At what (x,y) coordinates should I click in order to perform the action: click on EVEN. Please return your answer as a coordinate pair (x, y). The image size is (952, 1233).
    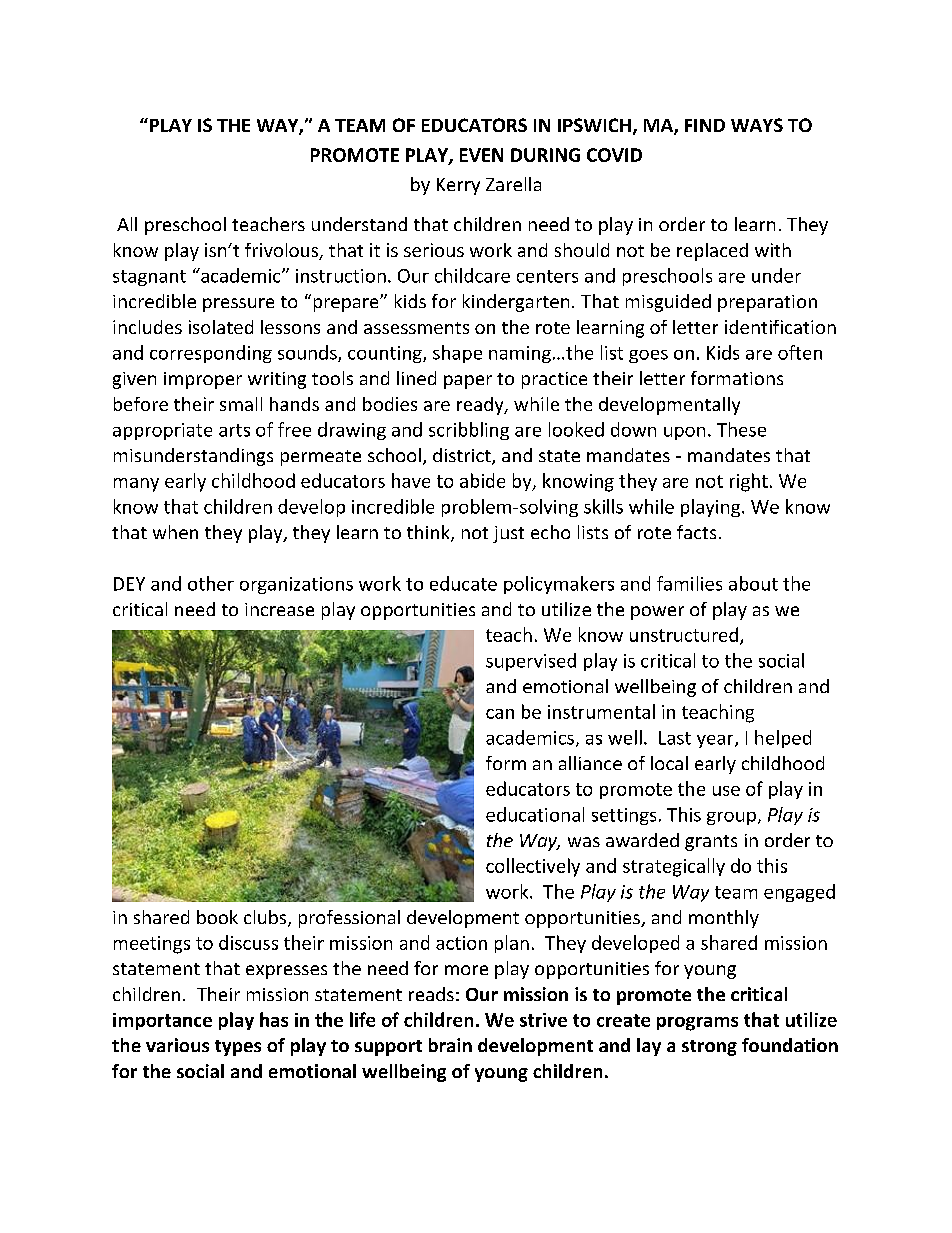
    Looking at the image, I should click on (481, 155).
